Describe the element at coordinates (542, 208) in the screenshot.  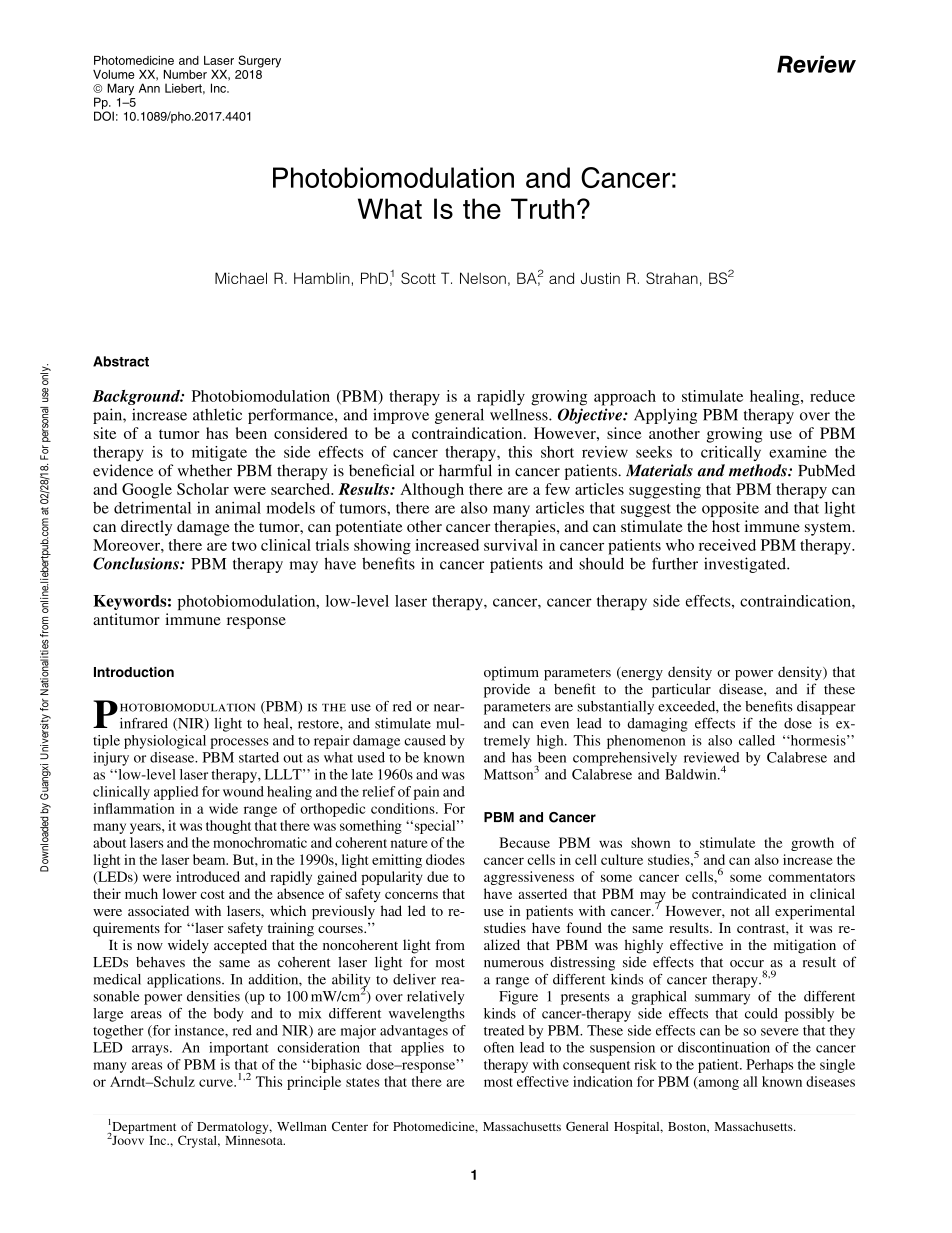
I see `Truth` at that location.
